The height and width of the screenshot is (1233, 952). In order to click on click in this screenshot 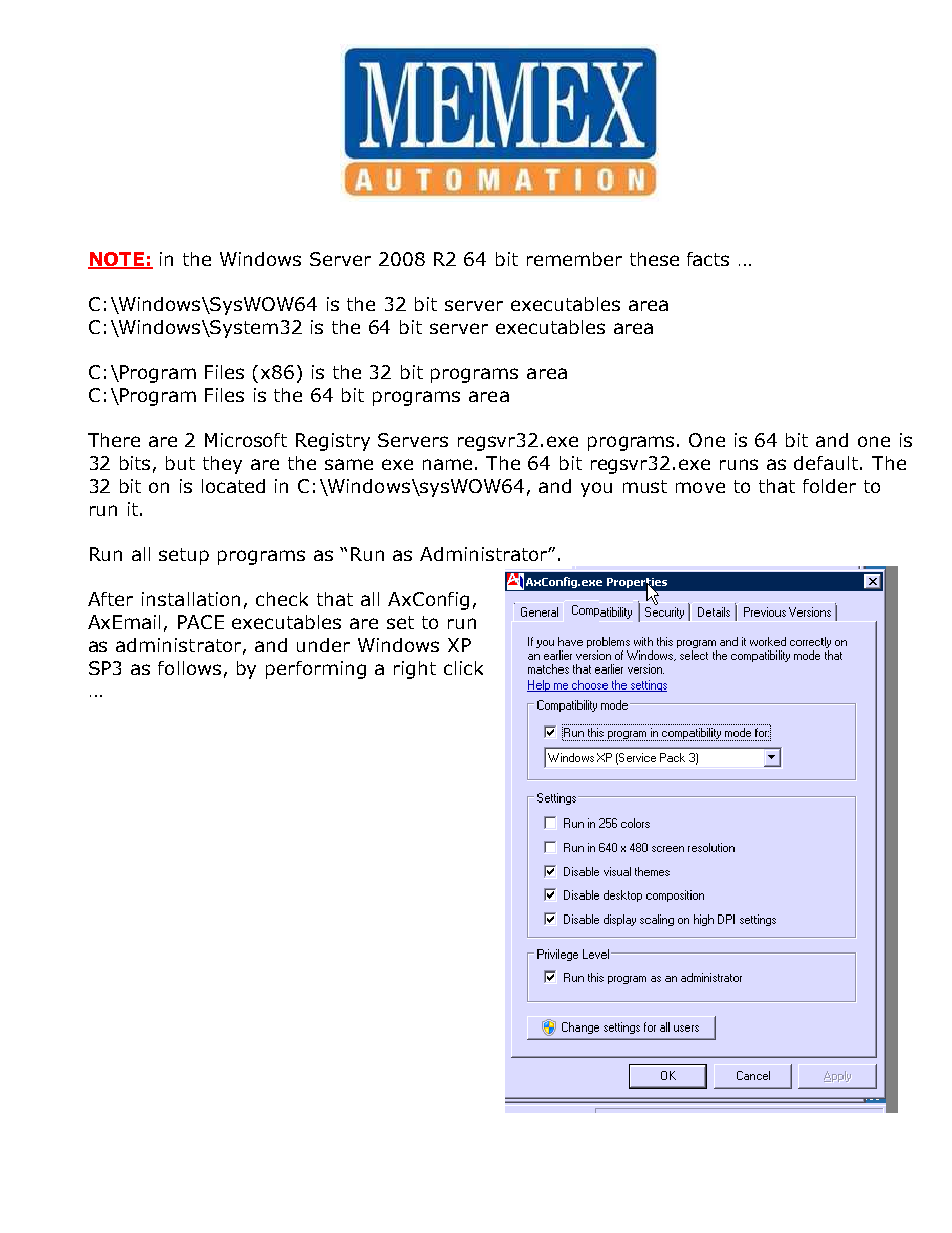, I will do `click(463, 668)`.
